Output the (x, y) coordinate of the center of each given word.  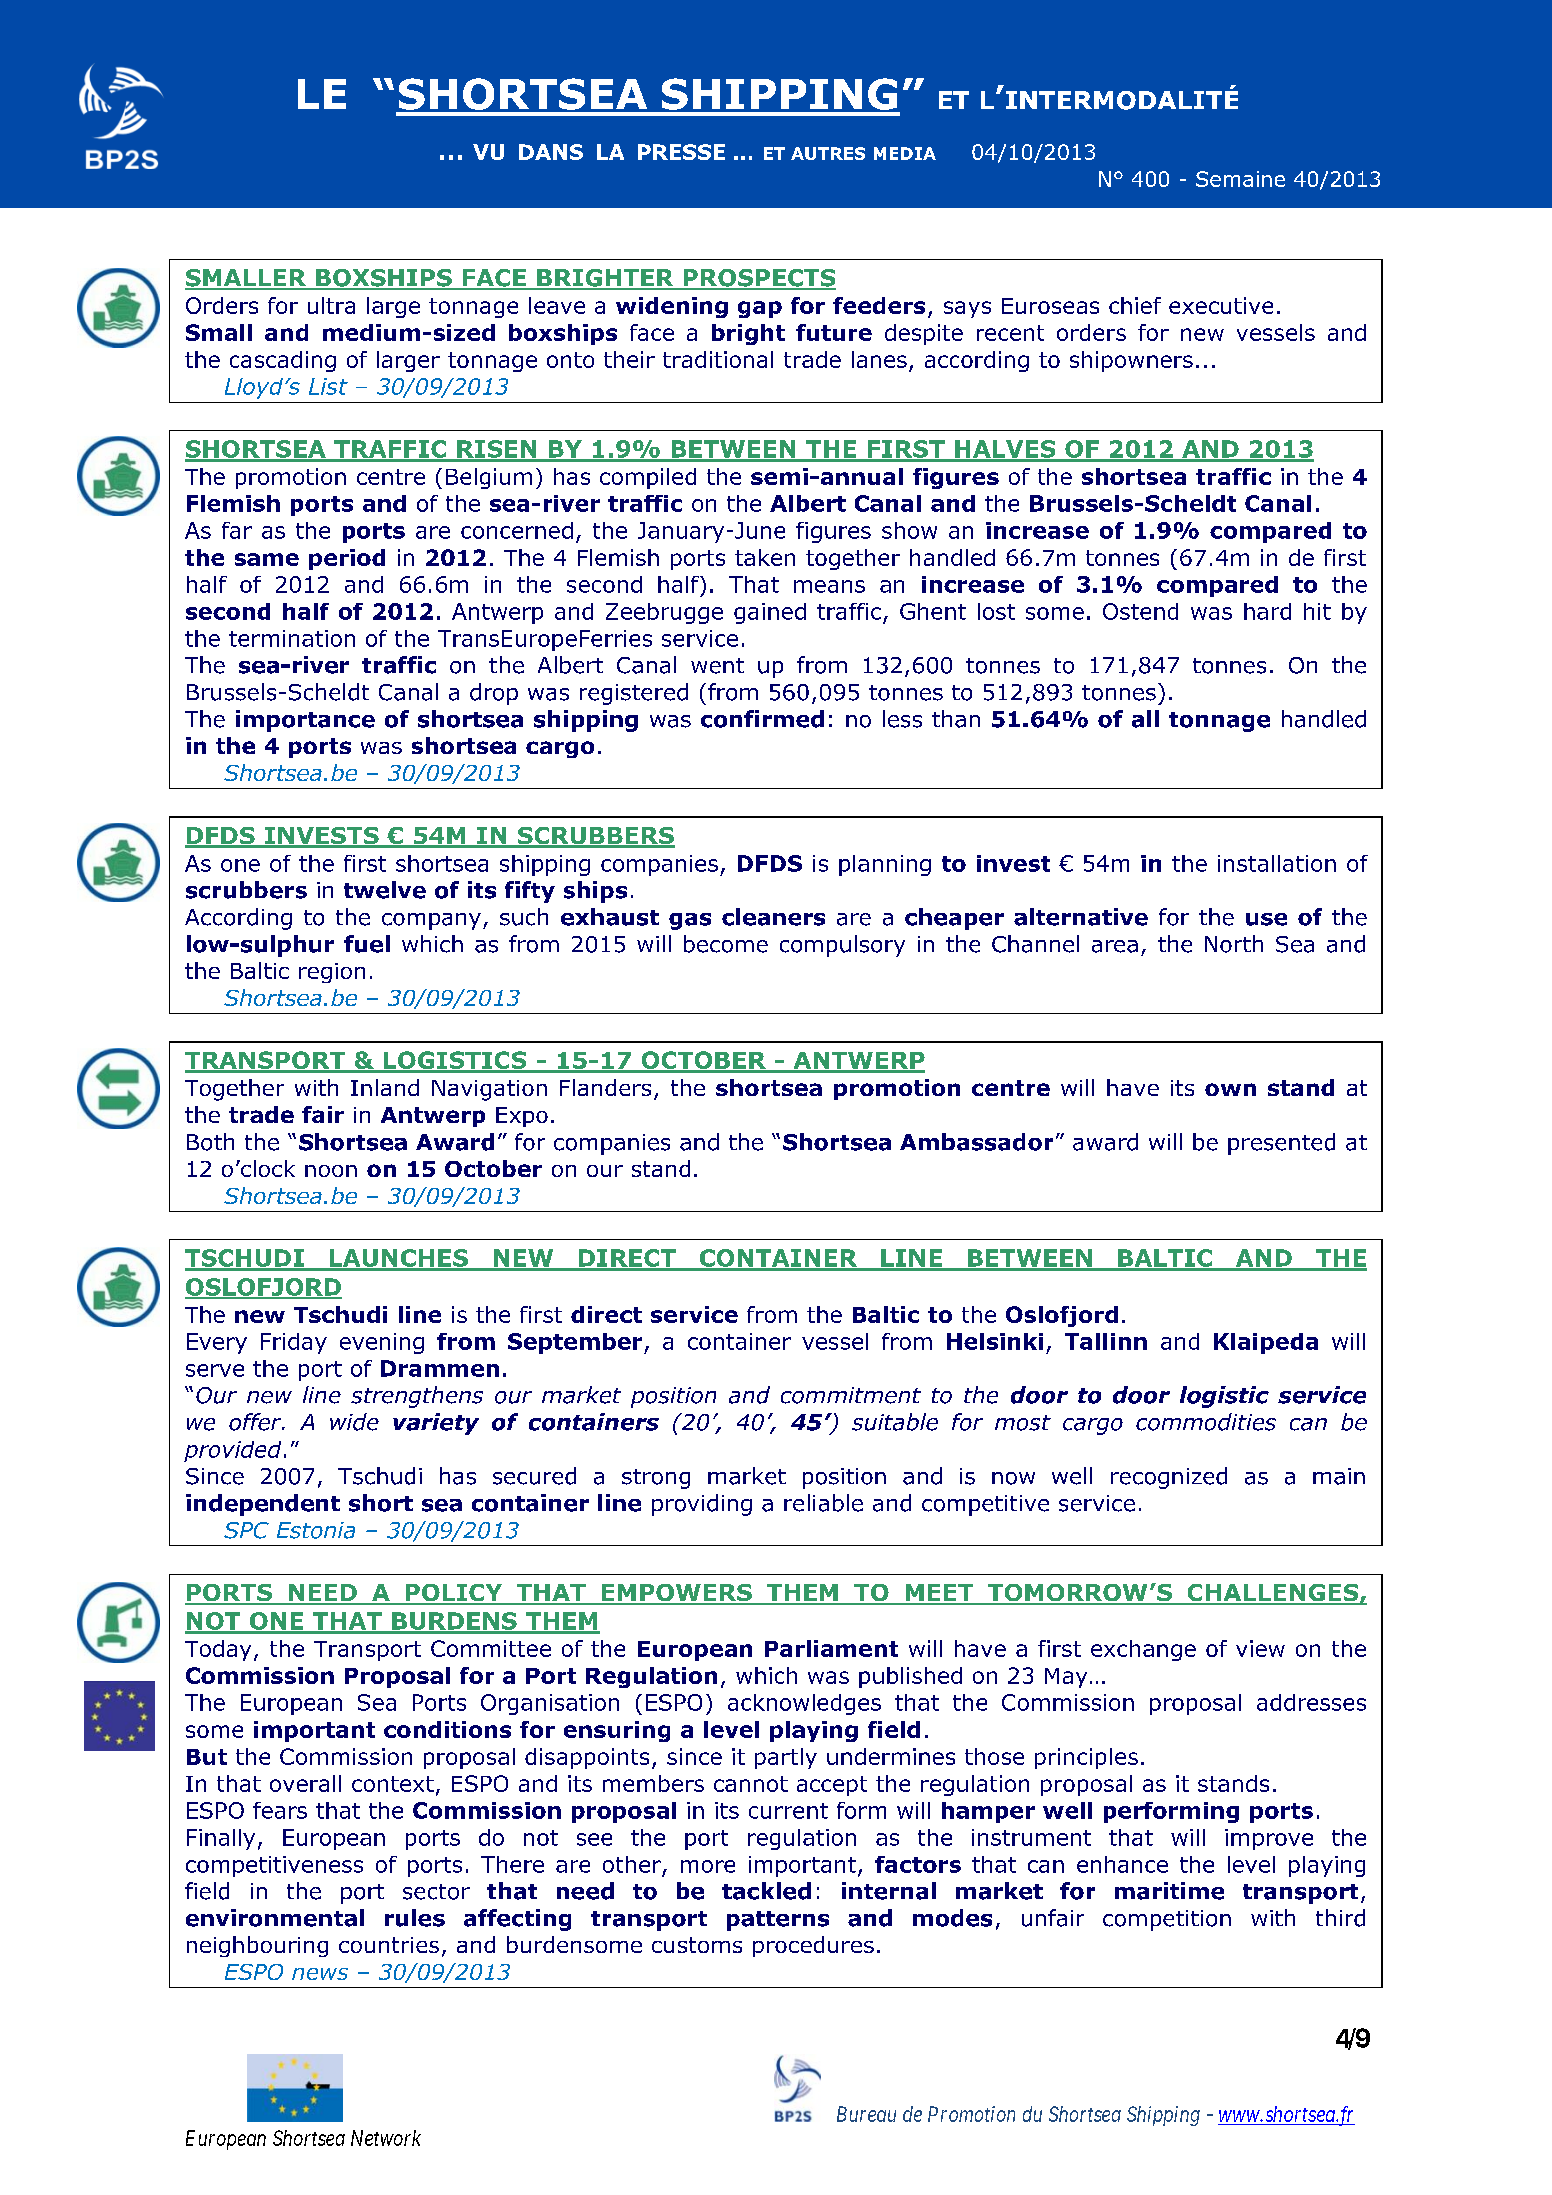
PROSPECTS (758, 279)
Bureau (866, 2114)
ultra (331, 305)
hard (1267, 611)
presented (1281, 1144)
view (1260, 1648)
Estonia (316, 1530)
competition (1167, 1920)
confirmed (762, 719)
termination (292, 638)
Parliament (831, 1648)
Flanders (605, 1087)
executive (1221, 305)
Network (386, 2138)
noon (331, 1171)
